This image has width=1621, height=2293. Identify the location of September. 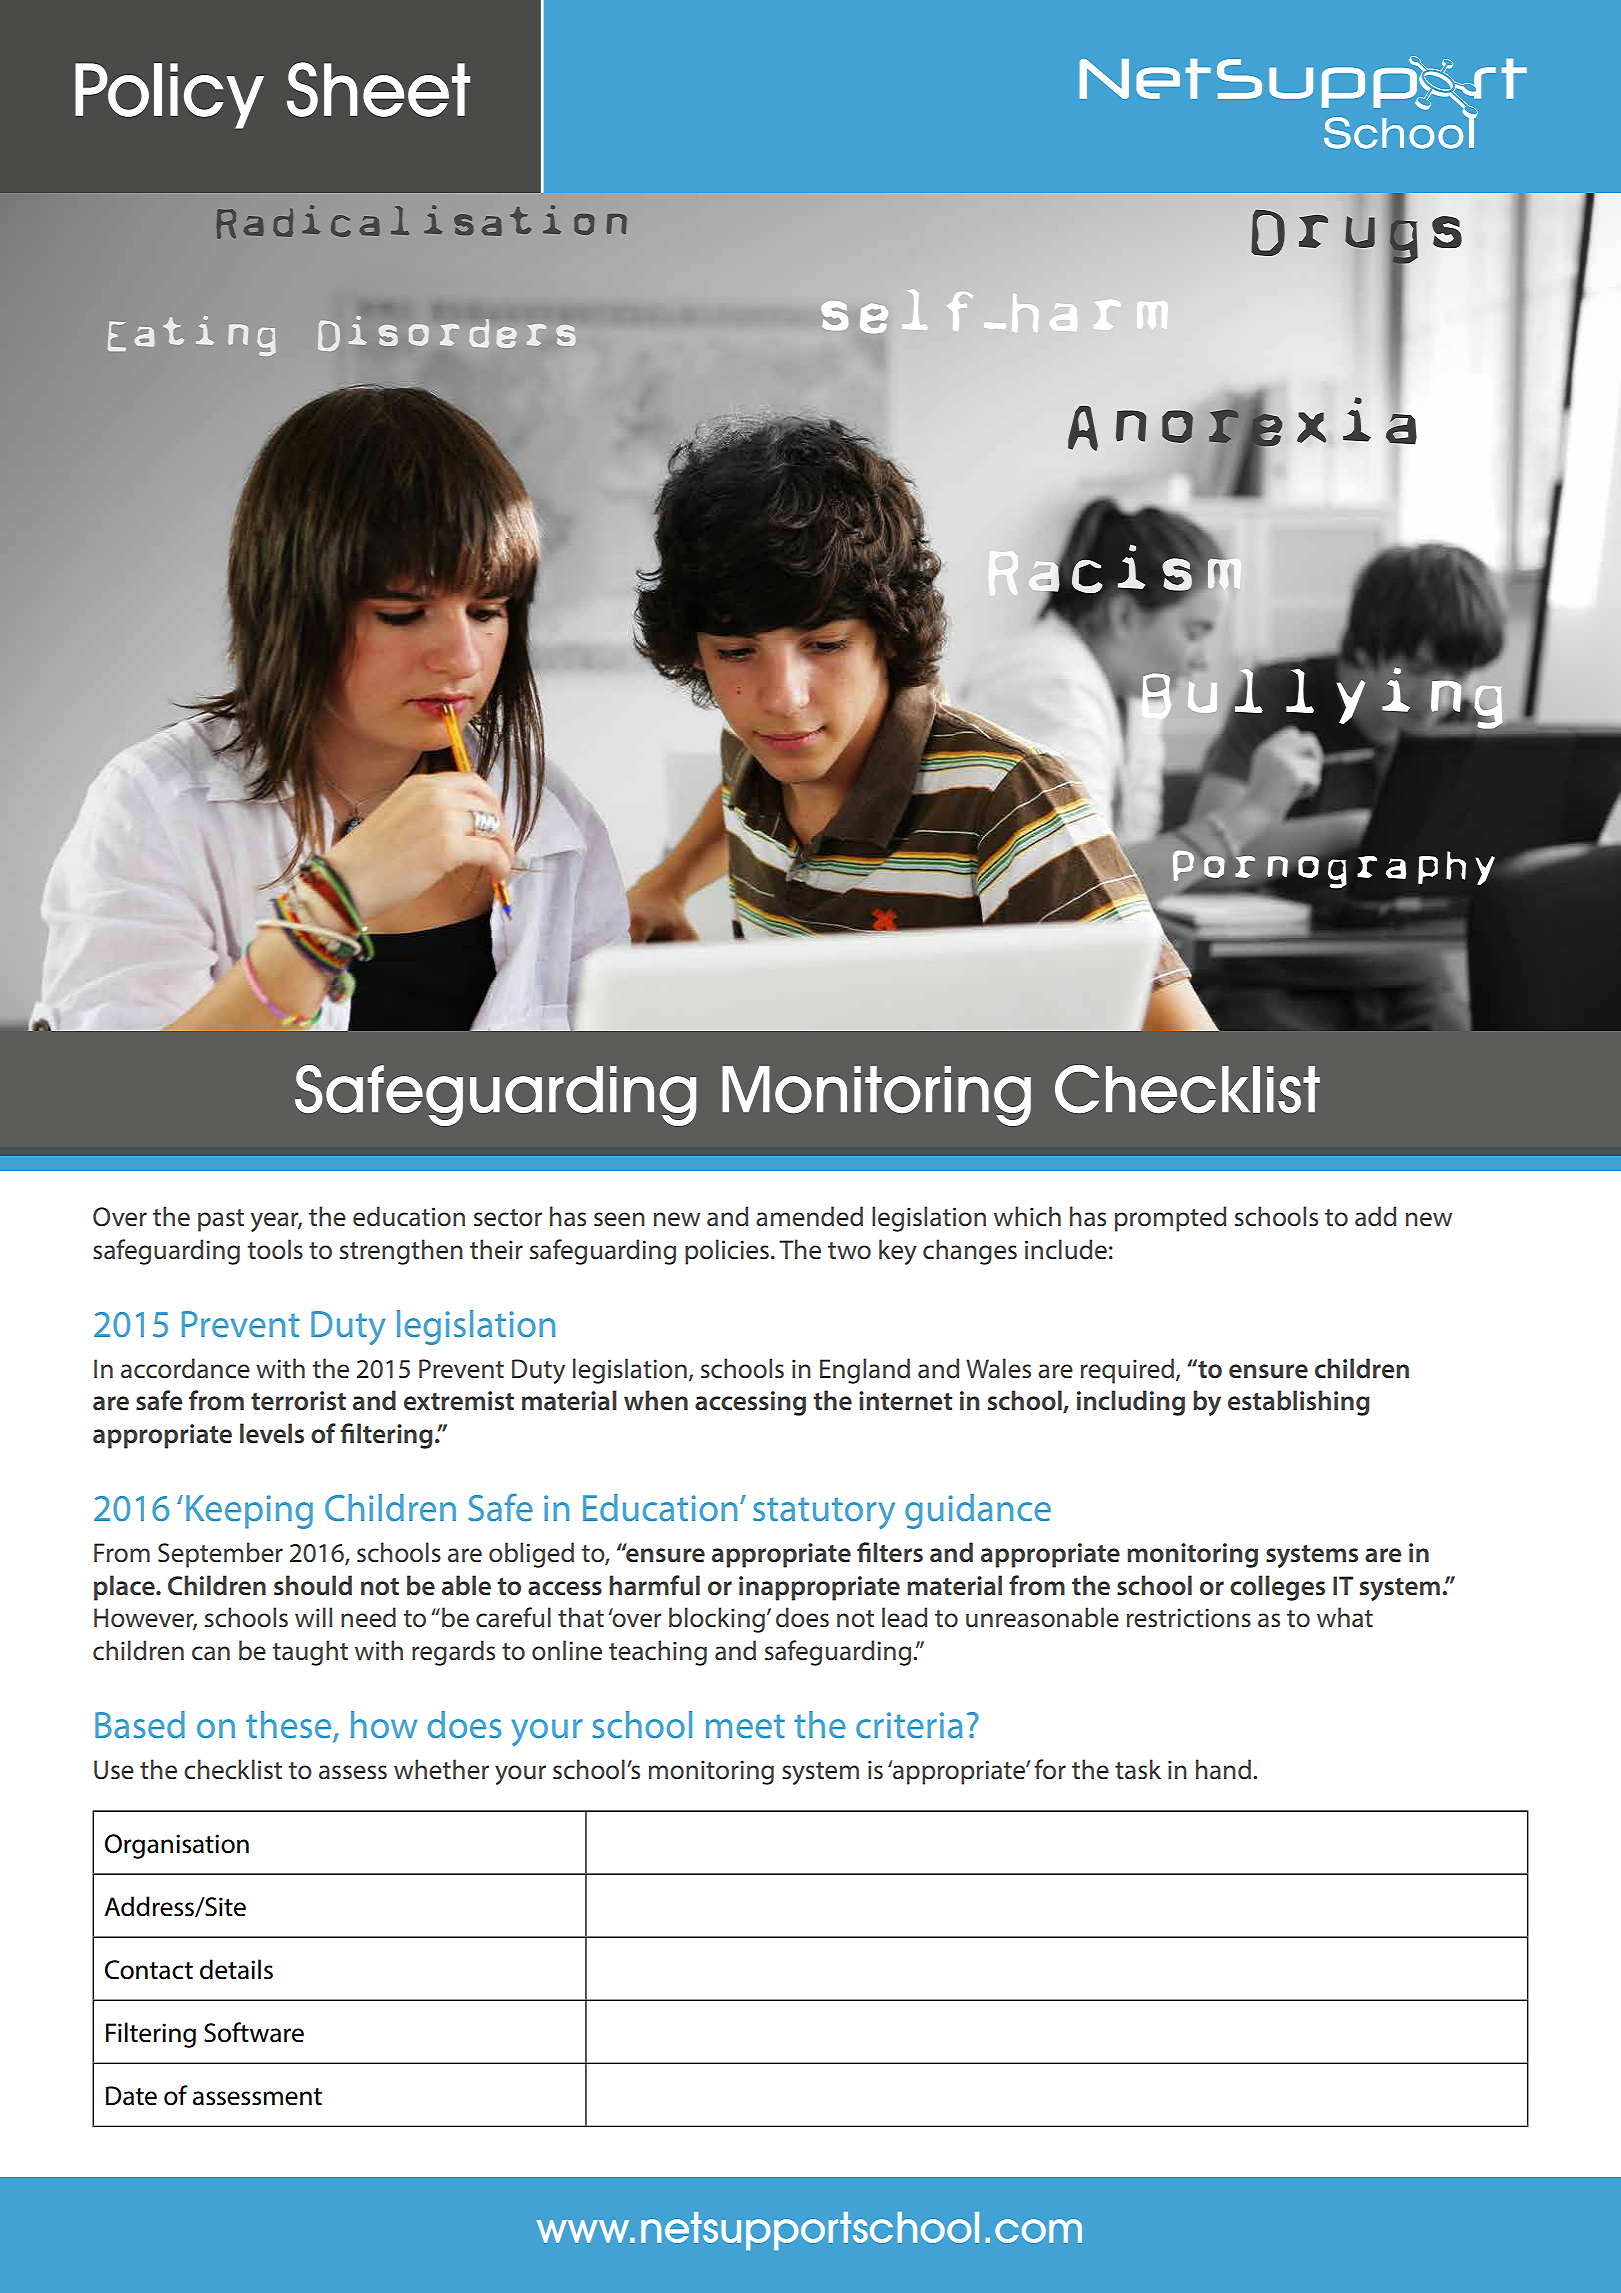
(220, 1555).
